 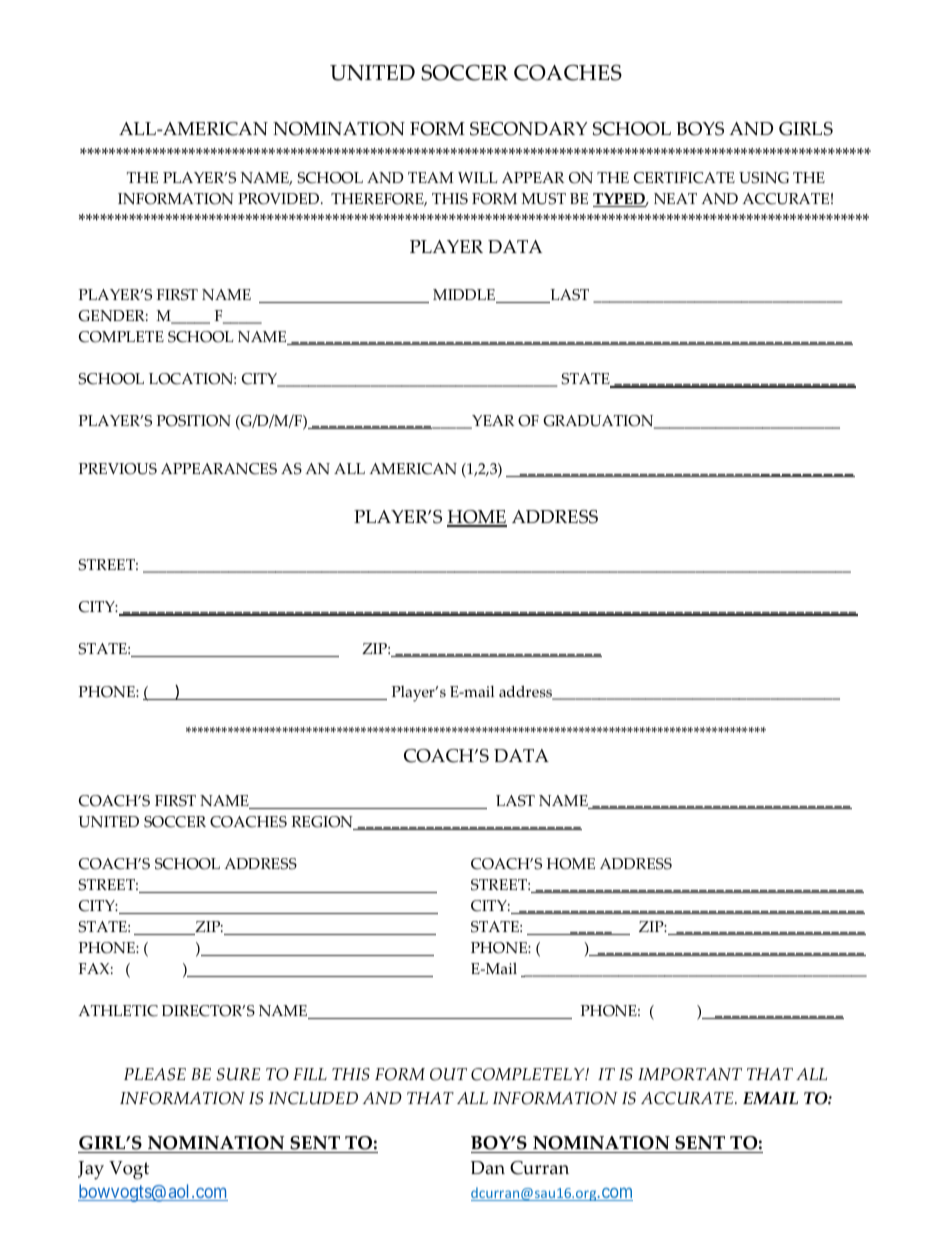 What do you see at coordinates (323, 823) in the page?
I see `REGION` at bounding box center [323, 823].
